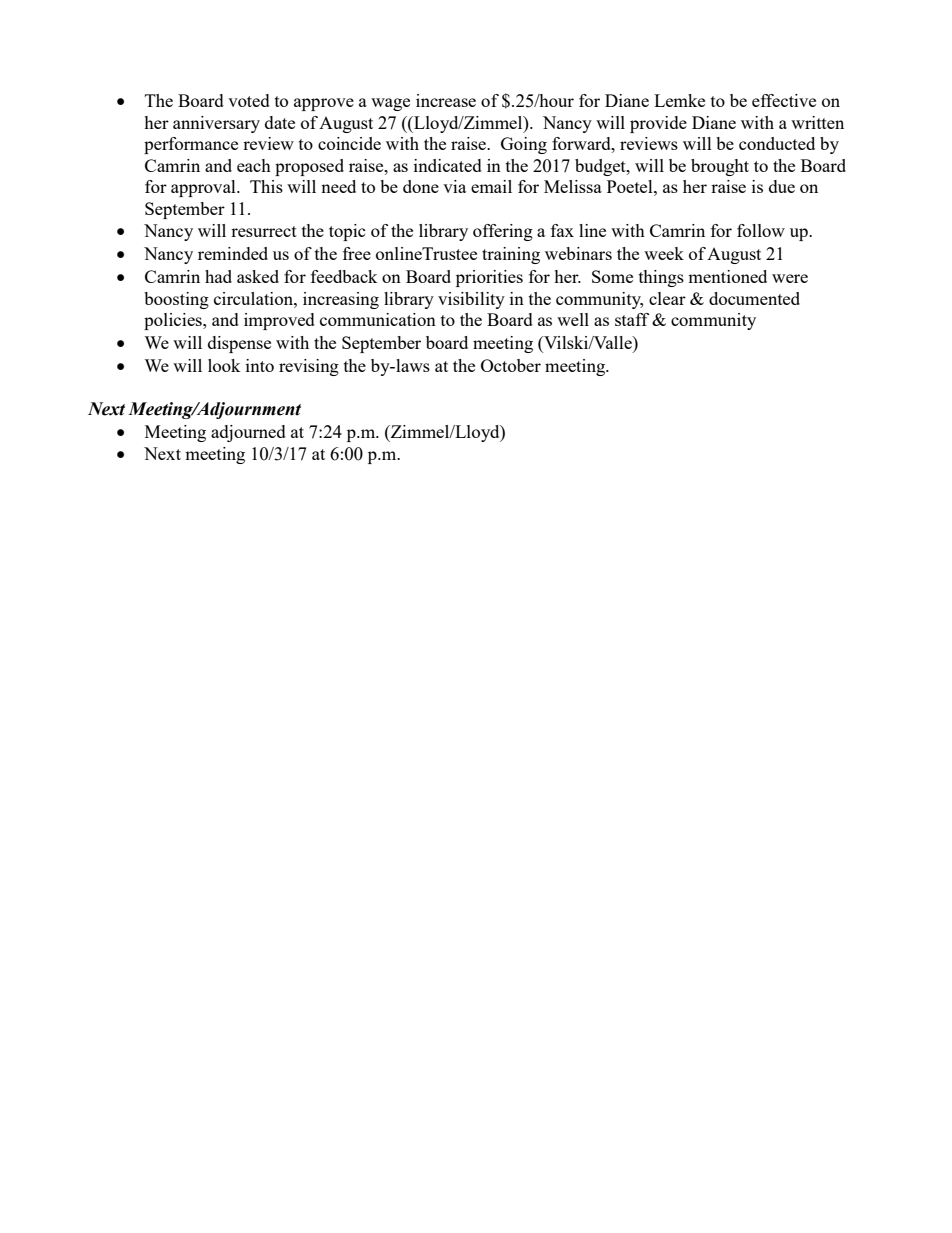  What do you see at coordinates (446, 100) in the screenshot?
I see `increase` at bounding box center [446, 100].
